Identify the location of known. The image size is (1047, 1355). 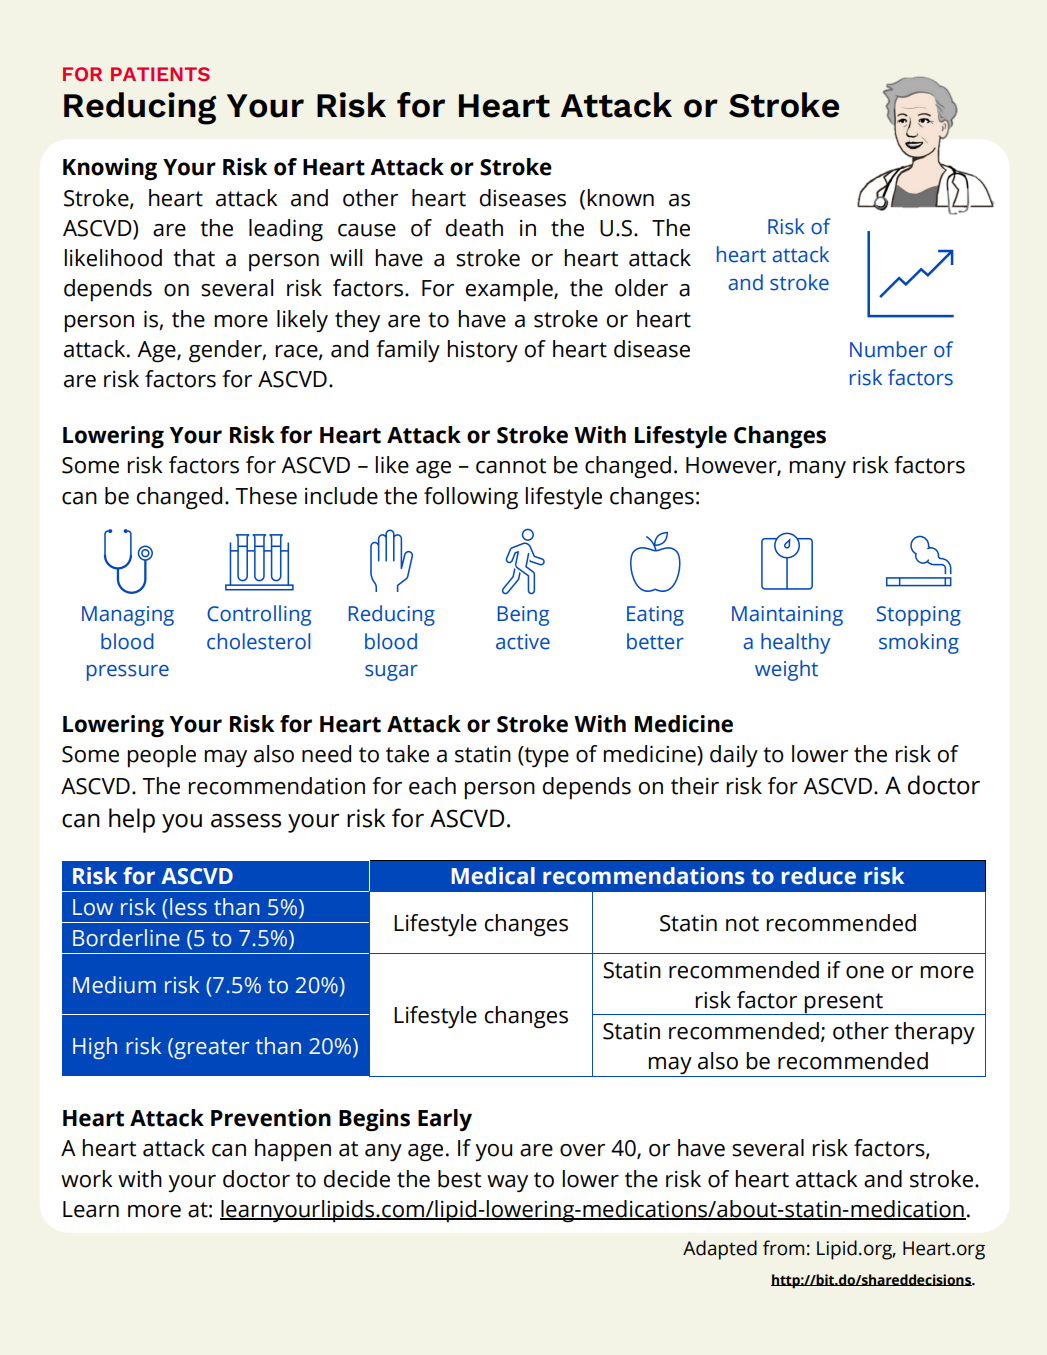
(620, 198).
